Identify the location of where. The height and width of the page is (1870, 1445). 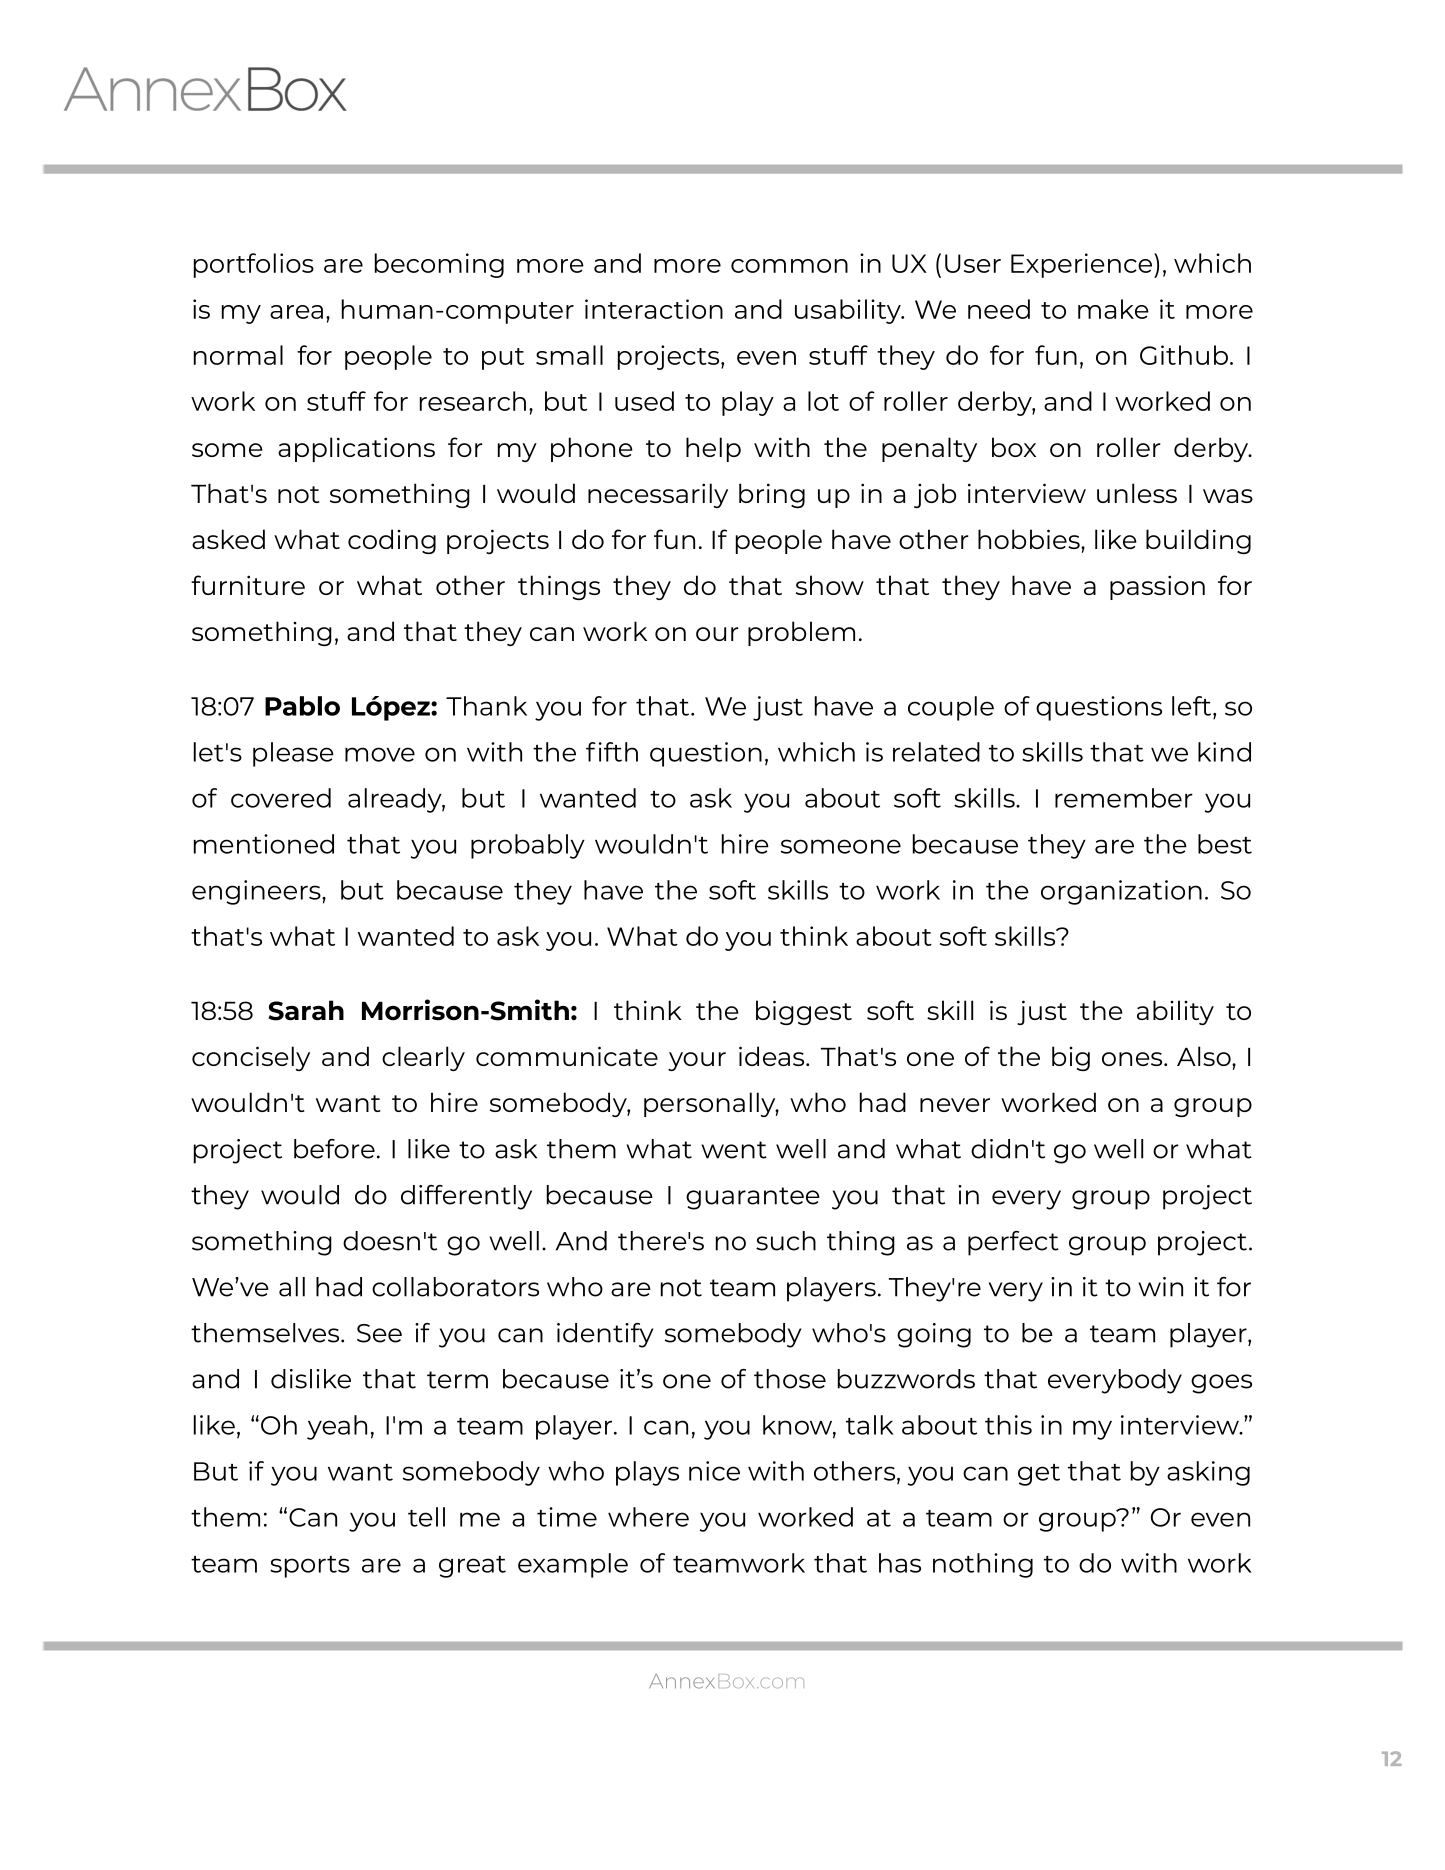
(648, 1517).
